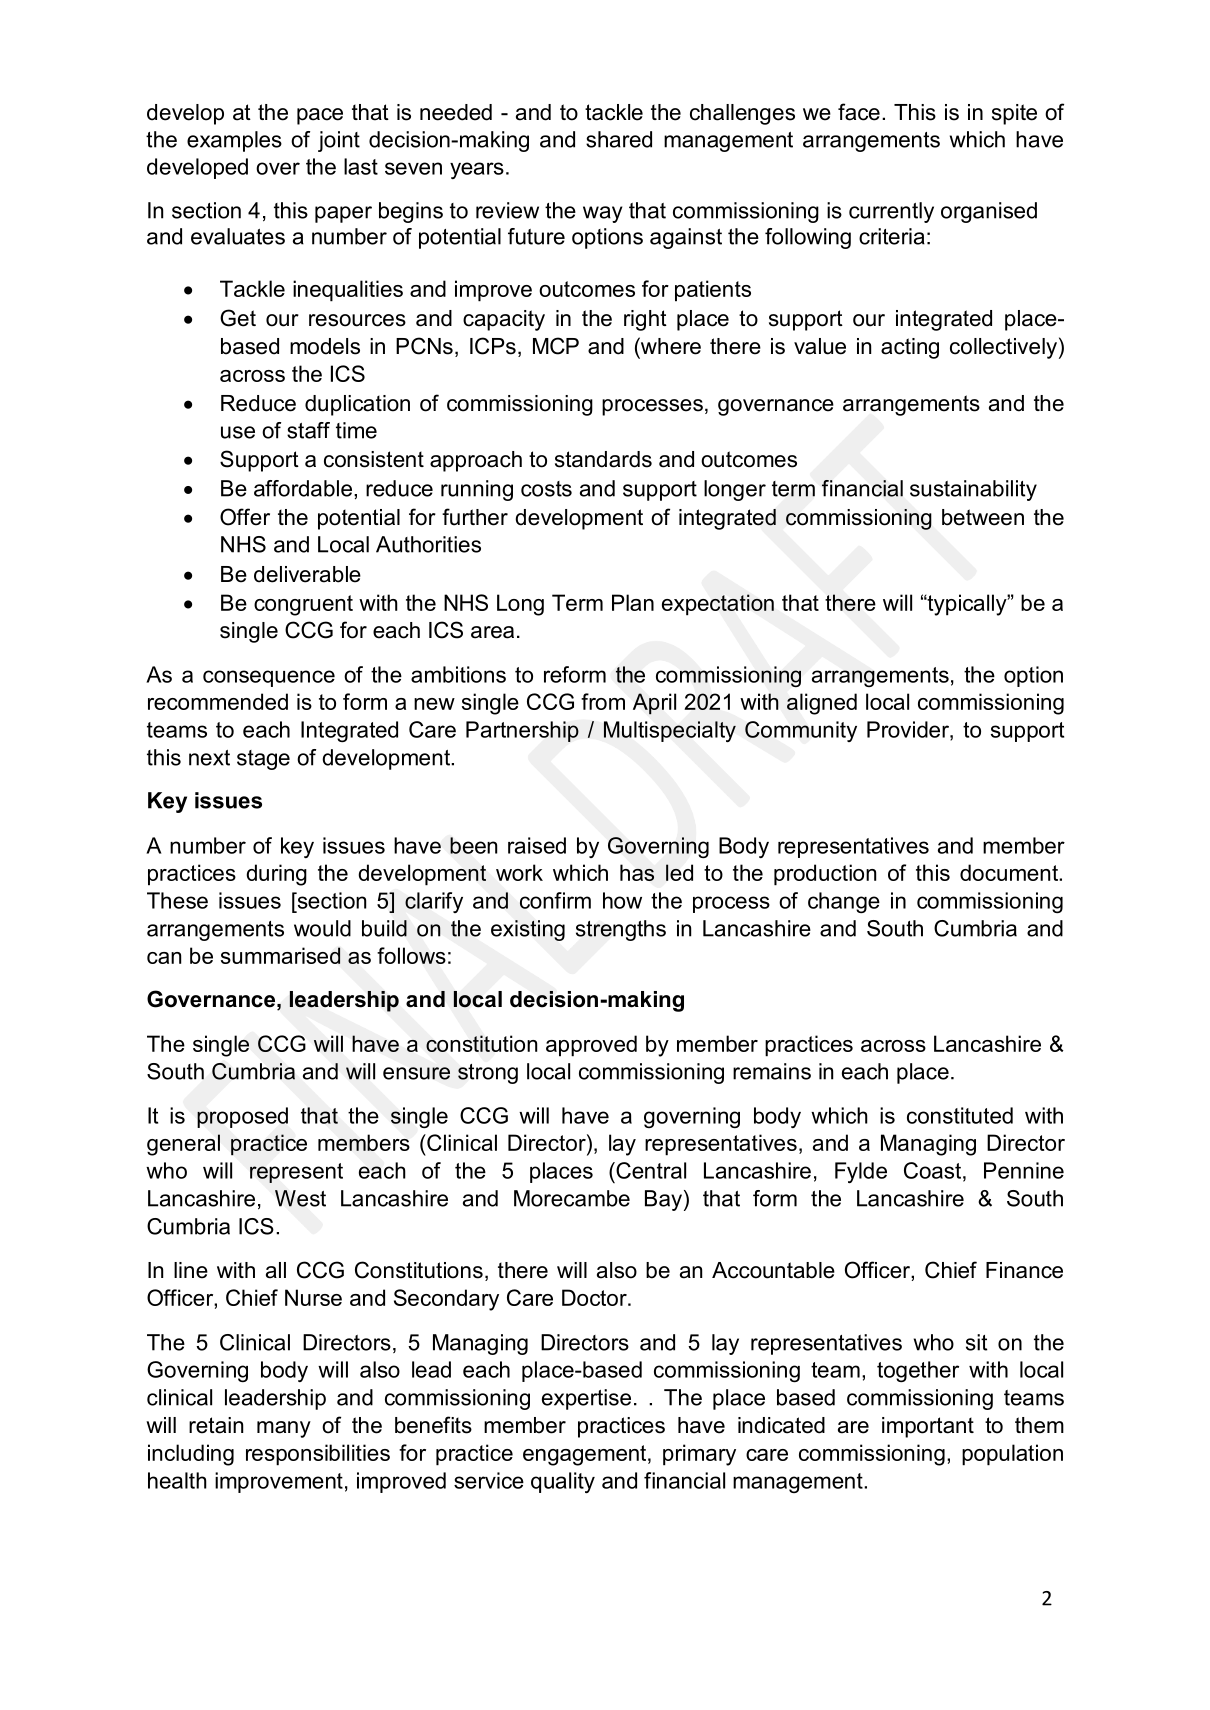 The image size is (1210, 1710). What do you see at coordinates (584, 1455) in the screenshot?
I see `engagement` at bounding box center [584, 1455].
